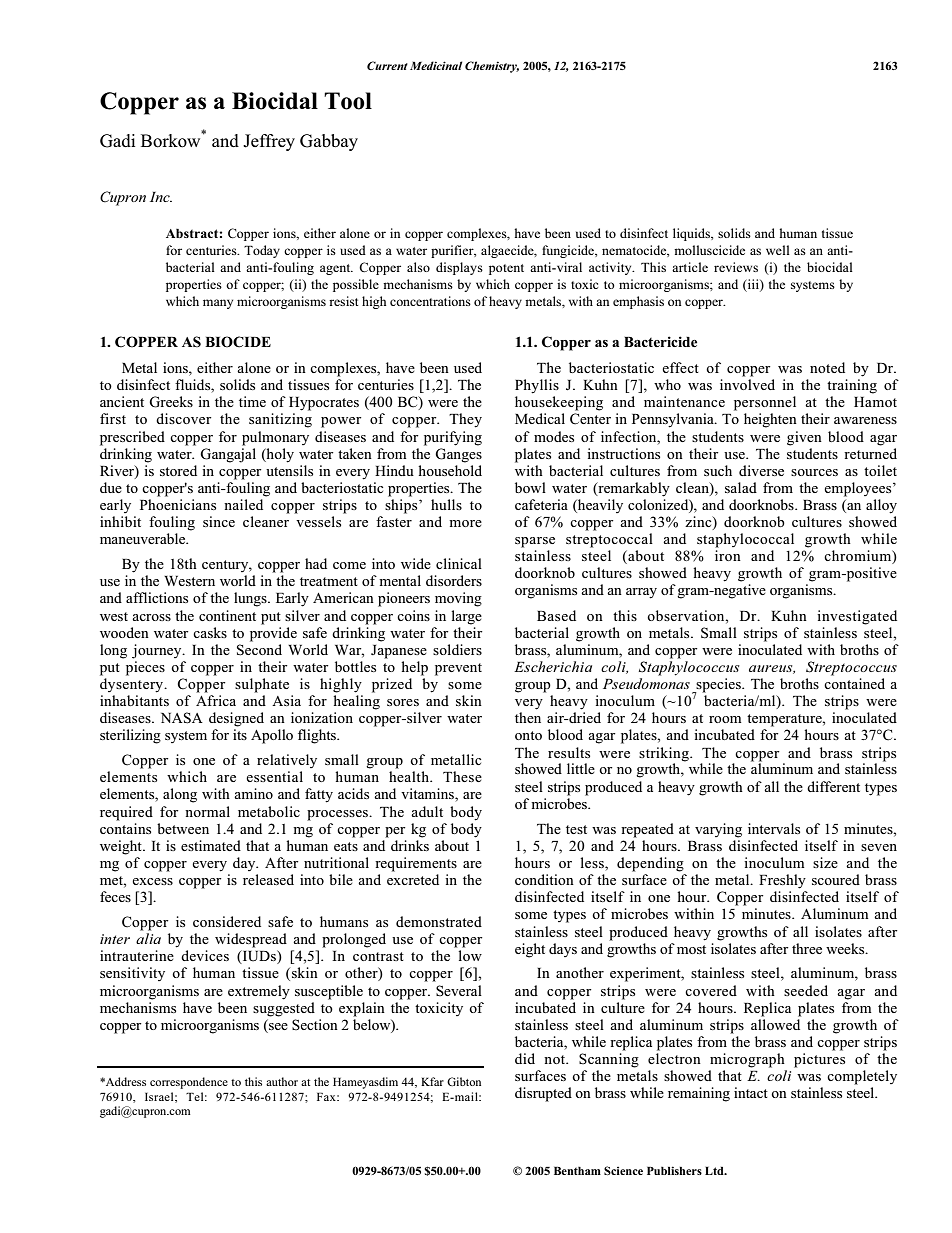  I want to click on disrupted, so click(543, 1094).
